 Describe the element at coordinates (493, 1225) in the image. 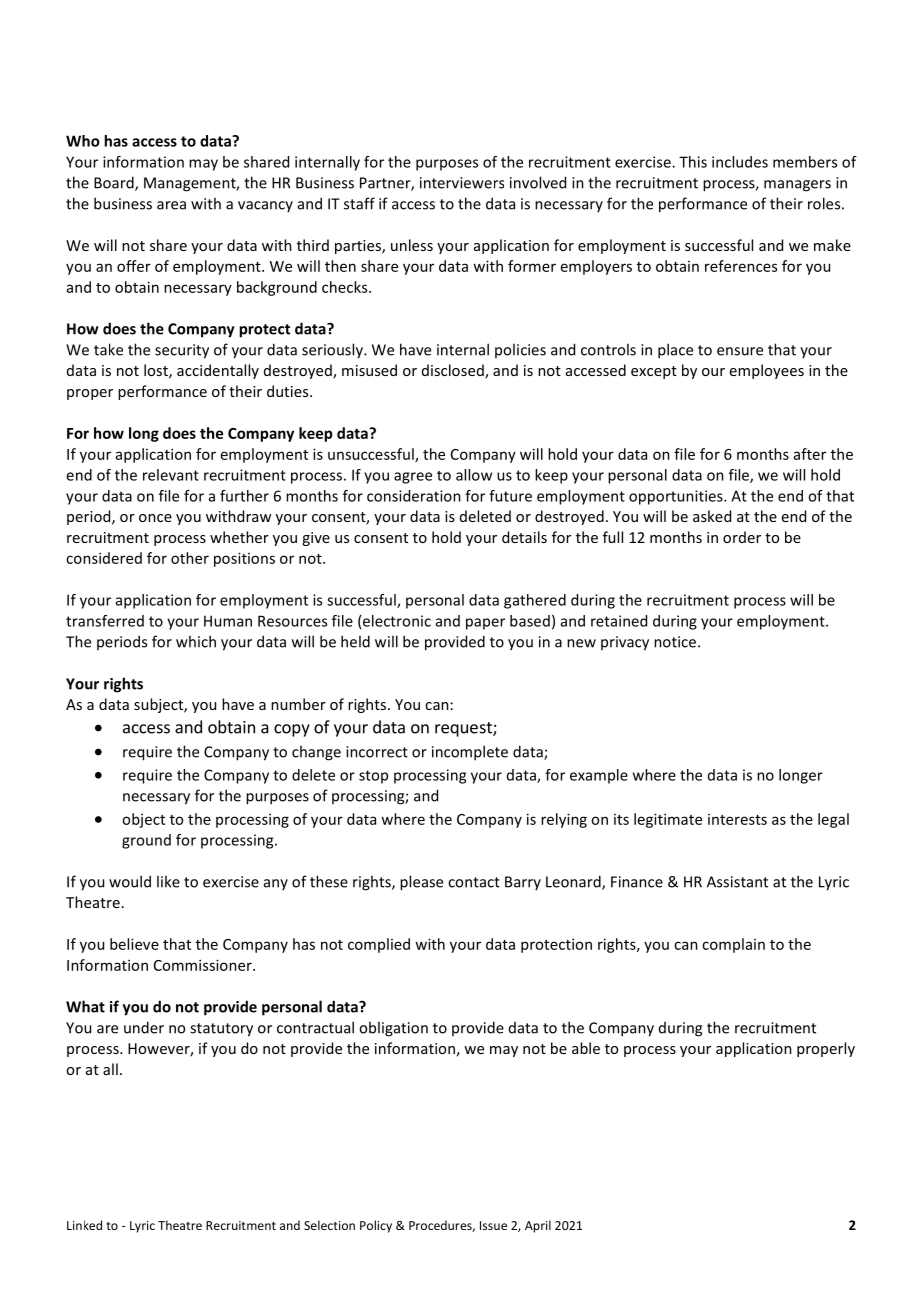

I see `Issue` at that location.
